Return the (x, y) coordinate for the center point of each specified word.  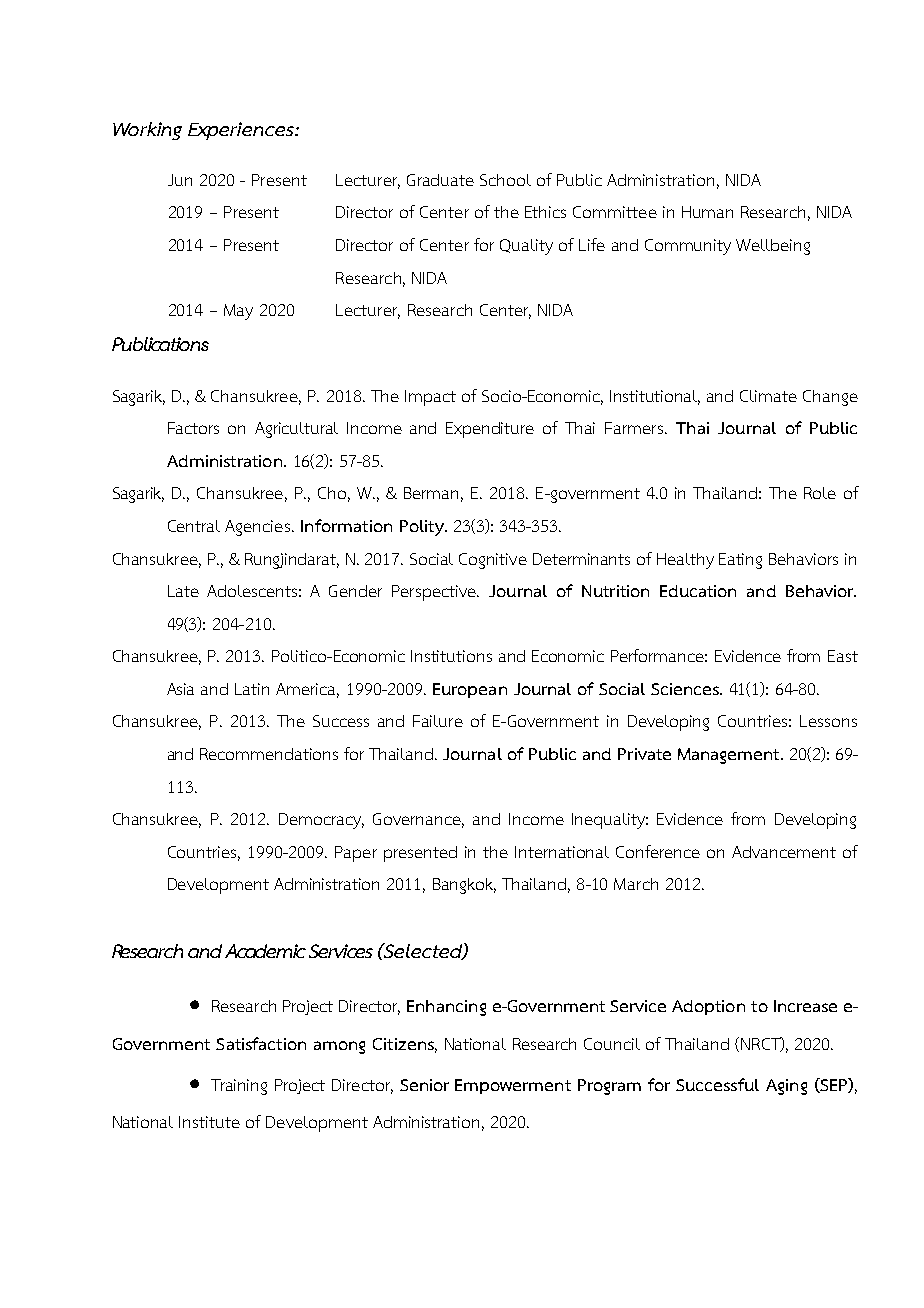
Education (698, 591)
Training (239, 1087)
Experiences (242, 131)
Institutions (451, 656)
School (505, 180)
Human (707, 212)
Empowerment (513, 1086)
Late (183, 591)
